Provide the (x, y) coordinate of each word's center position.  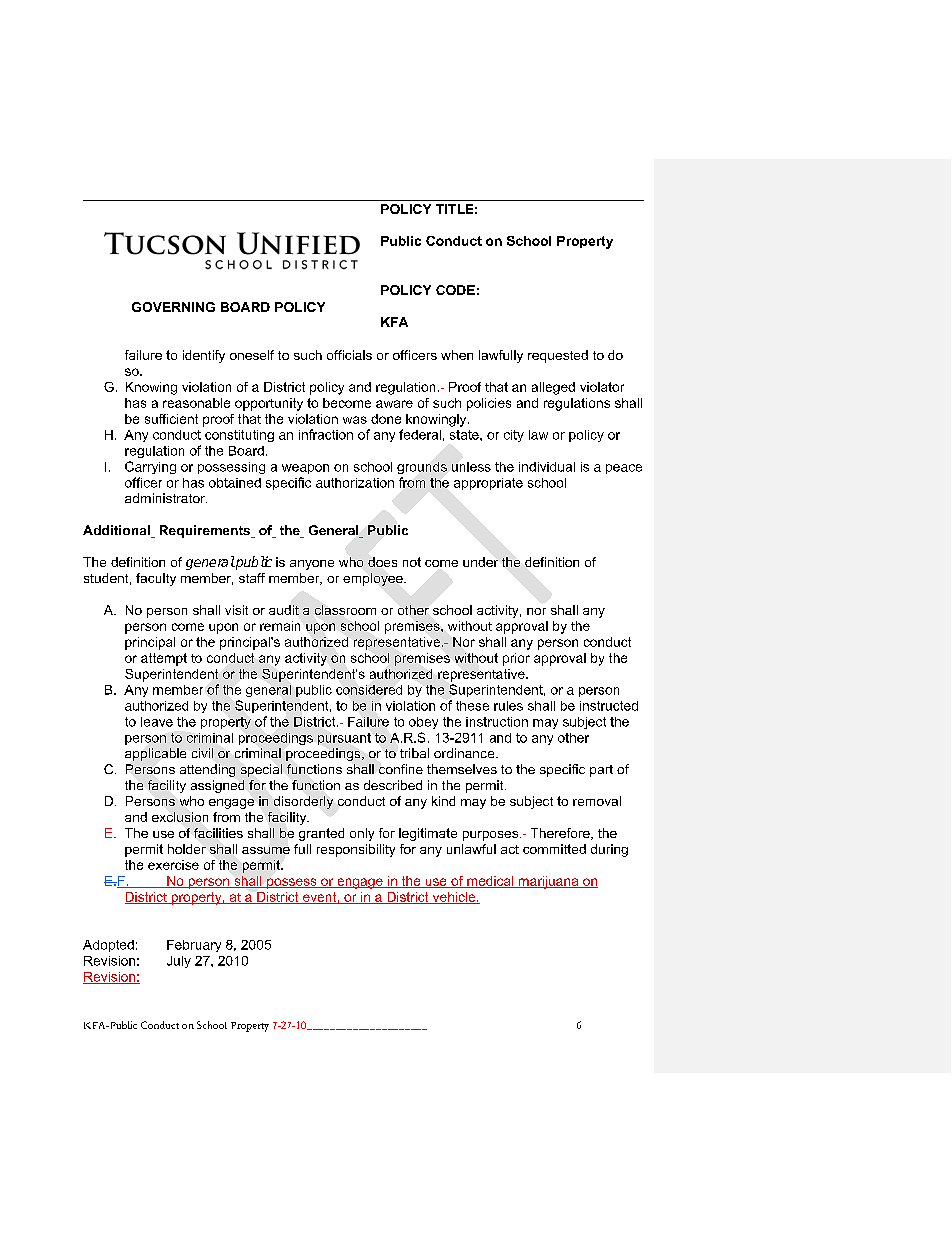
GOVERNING (173, 307)
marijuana (548, 882)
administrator (166, 498)
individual (547, 467)
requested (558, 356)
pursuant (344, 739)
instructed (609, 706)
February (194, 946)
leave (157, 722)
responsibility (356, 850)
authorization (355, 483)
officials (349, 355)
